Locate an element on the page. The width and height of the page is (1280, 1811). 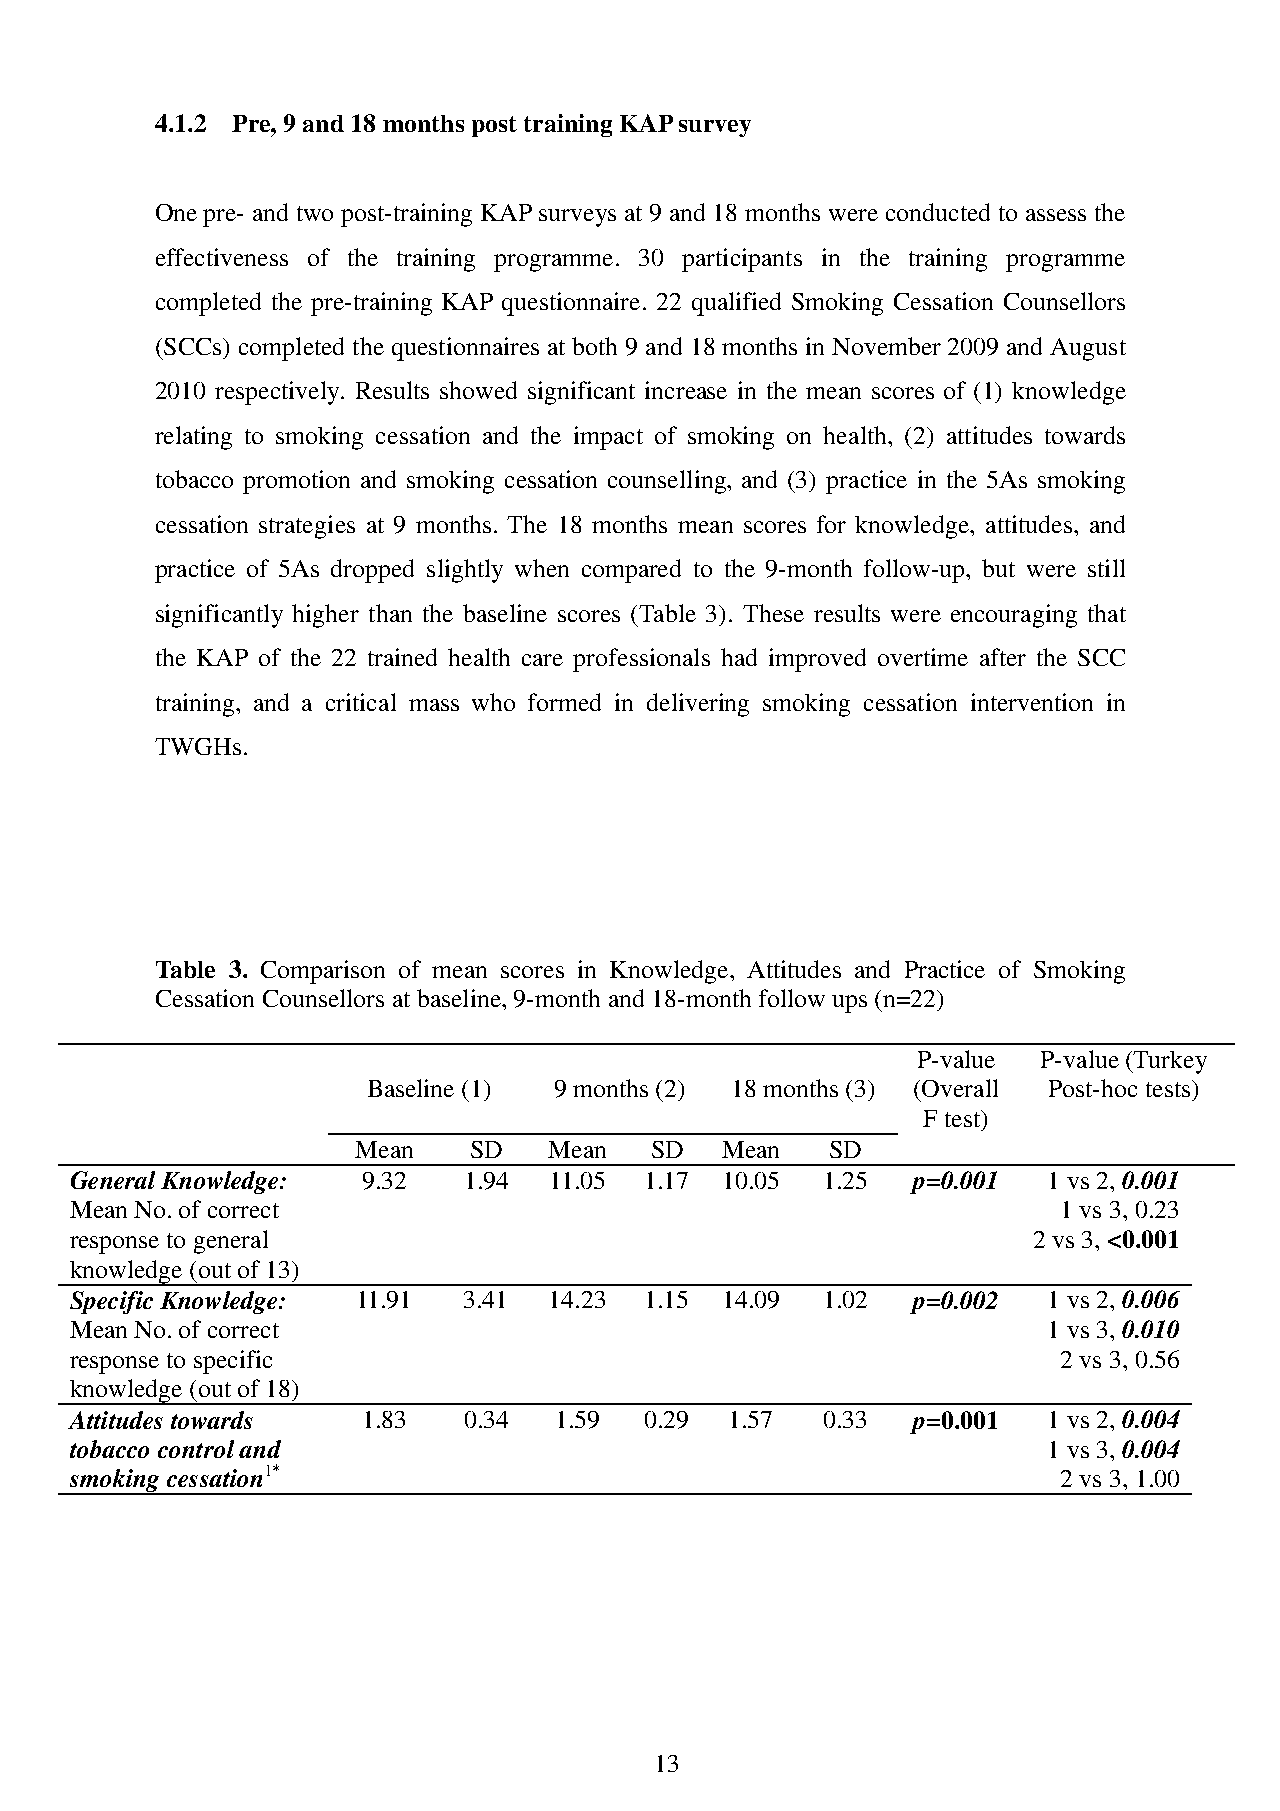
Overall is located at coordinates (960, 1088).
